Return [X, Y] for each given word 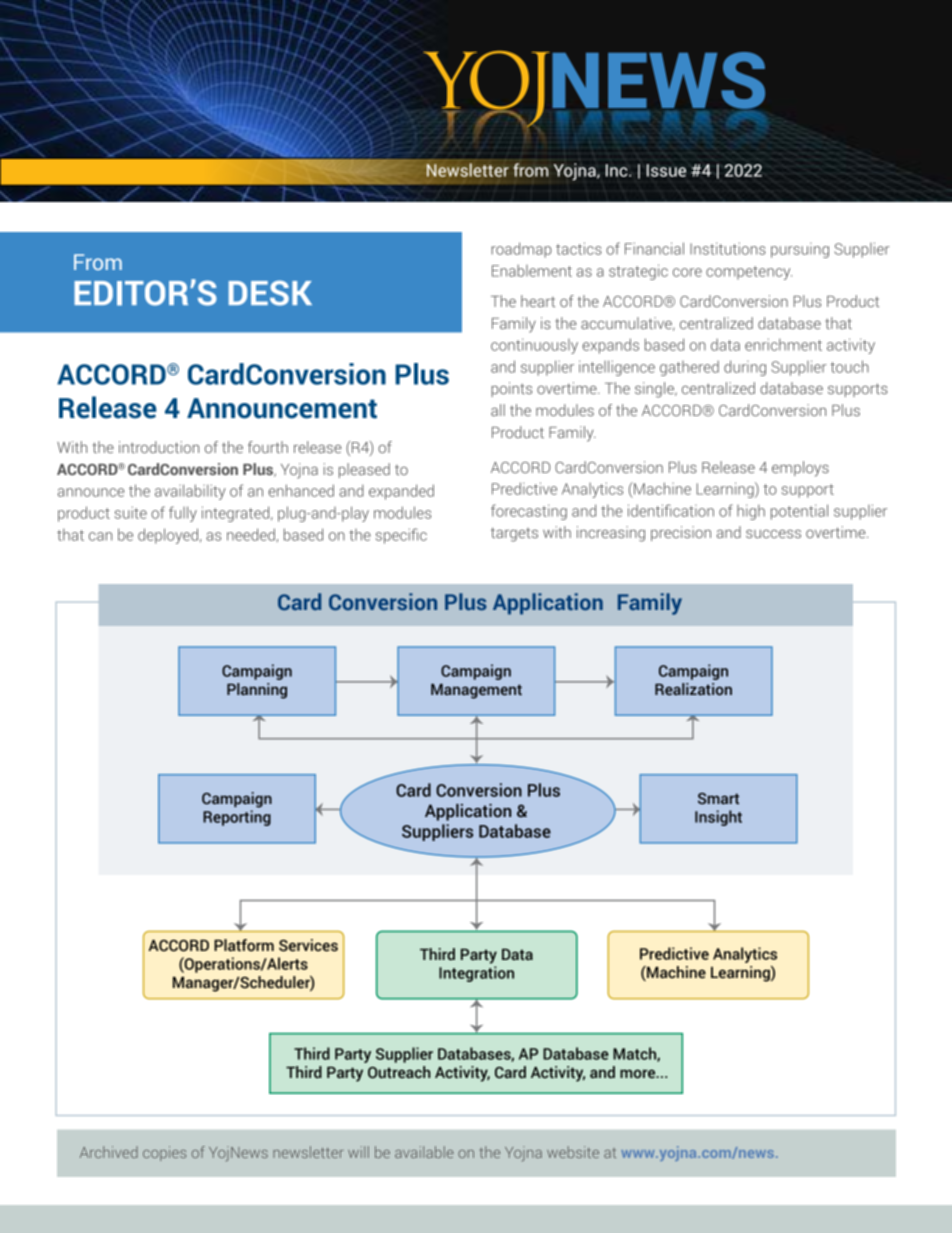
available [424, 1152]
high [751, 512]
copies [164, 1153]
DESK [270, 293]
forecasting [529, 512]
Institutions [728, 248]
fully [183, 514]
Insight [718, 818]
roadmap [521, 250]
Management [476, 691]
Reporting [237, 818]
